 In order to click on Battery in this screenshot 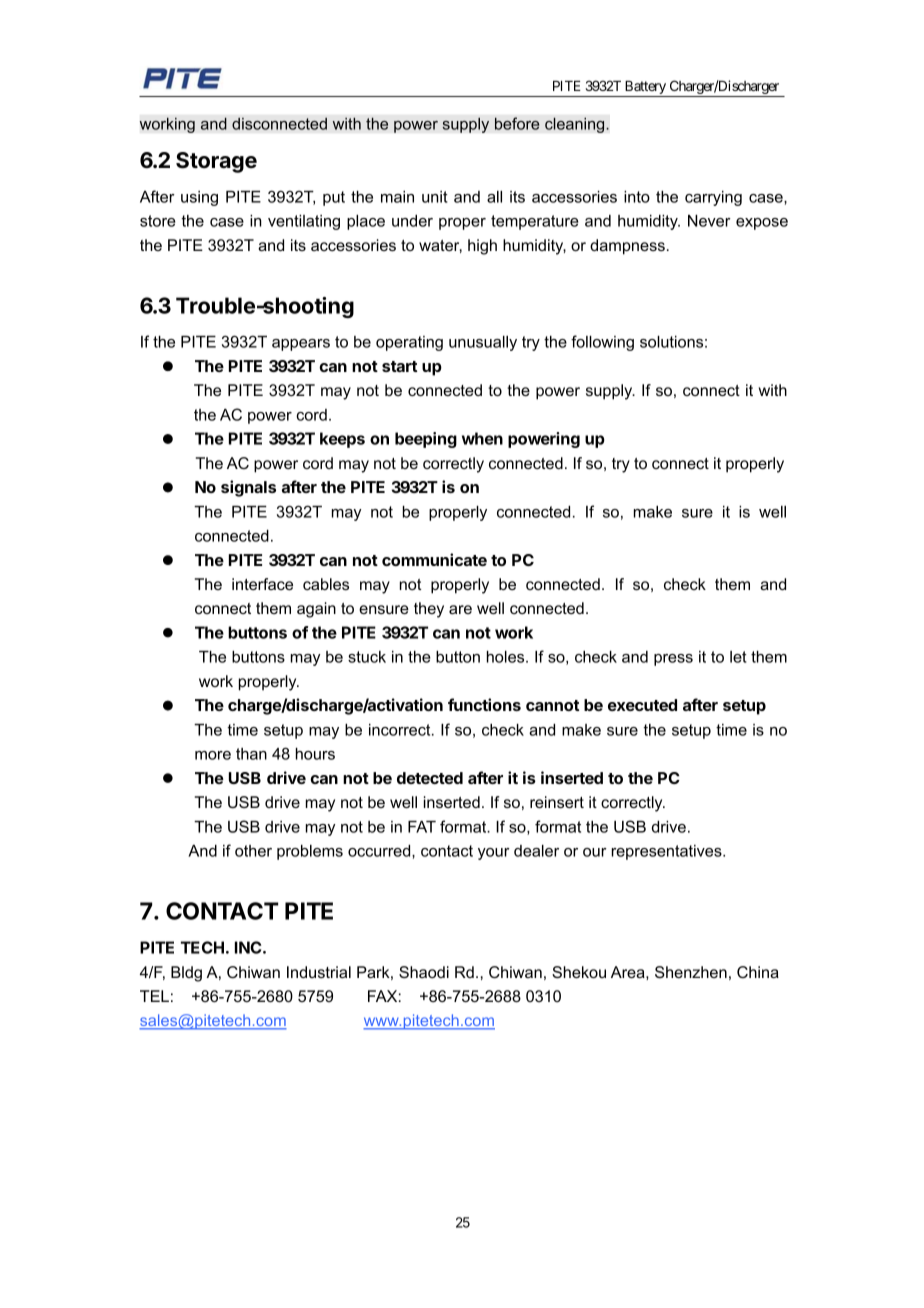, I will do `click(645, 89)`.
